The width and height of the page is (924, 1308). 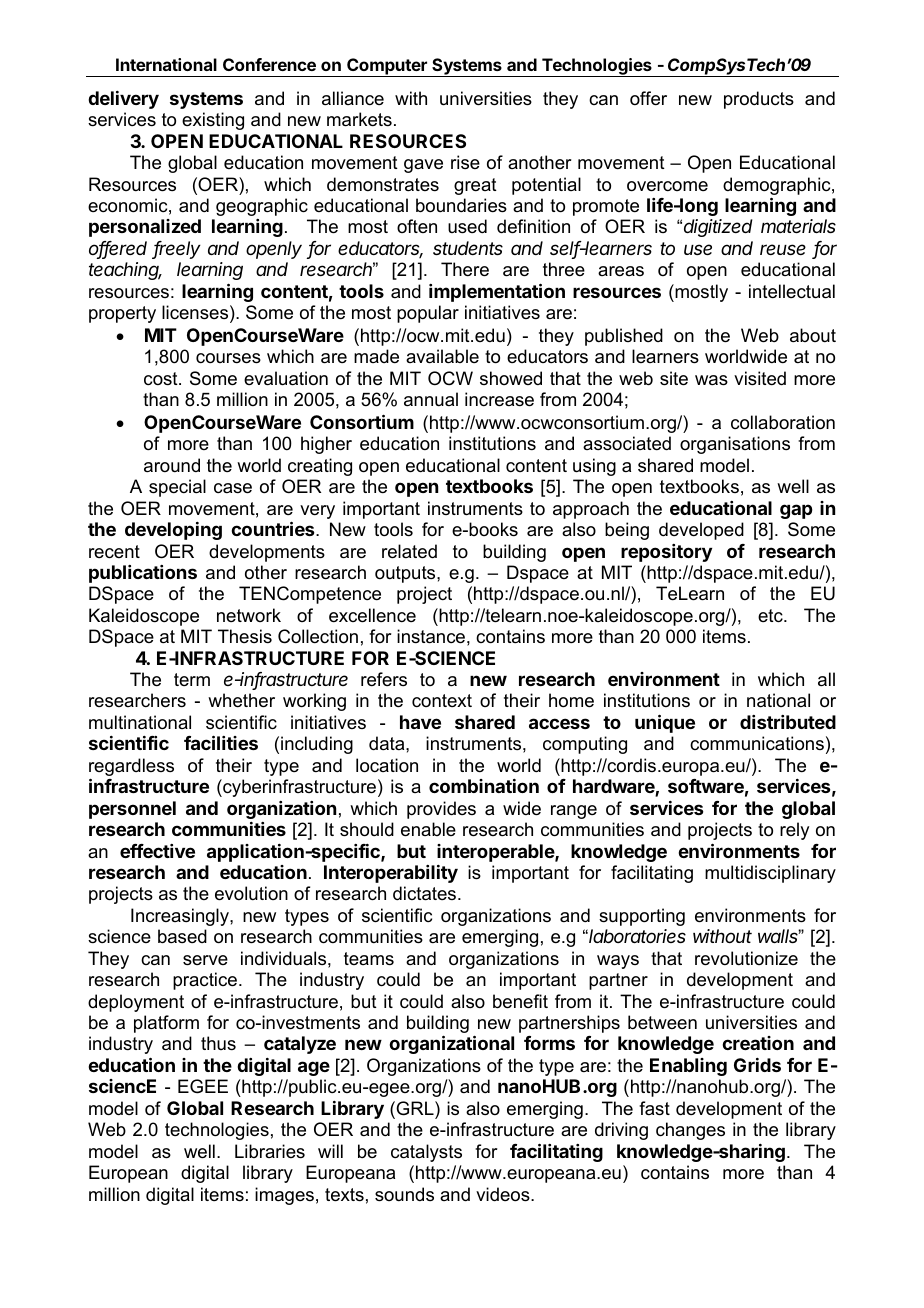 I want to click on products, so click(x=759, y=100).
